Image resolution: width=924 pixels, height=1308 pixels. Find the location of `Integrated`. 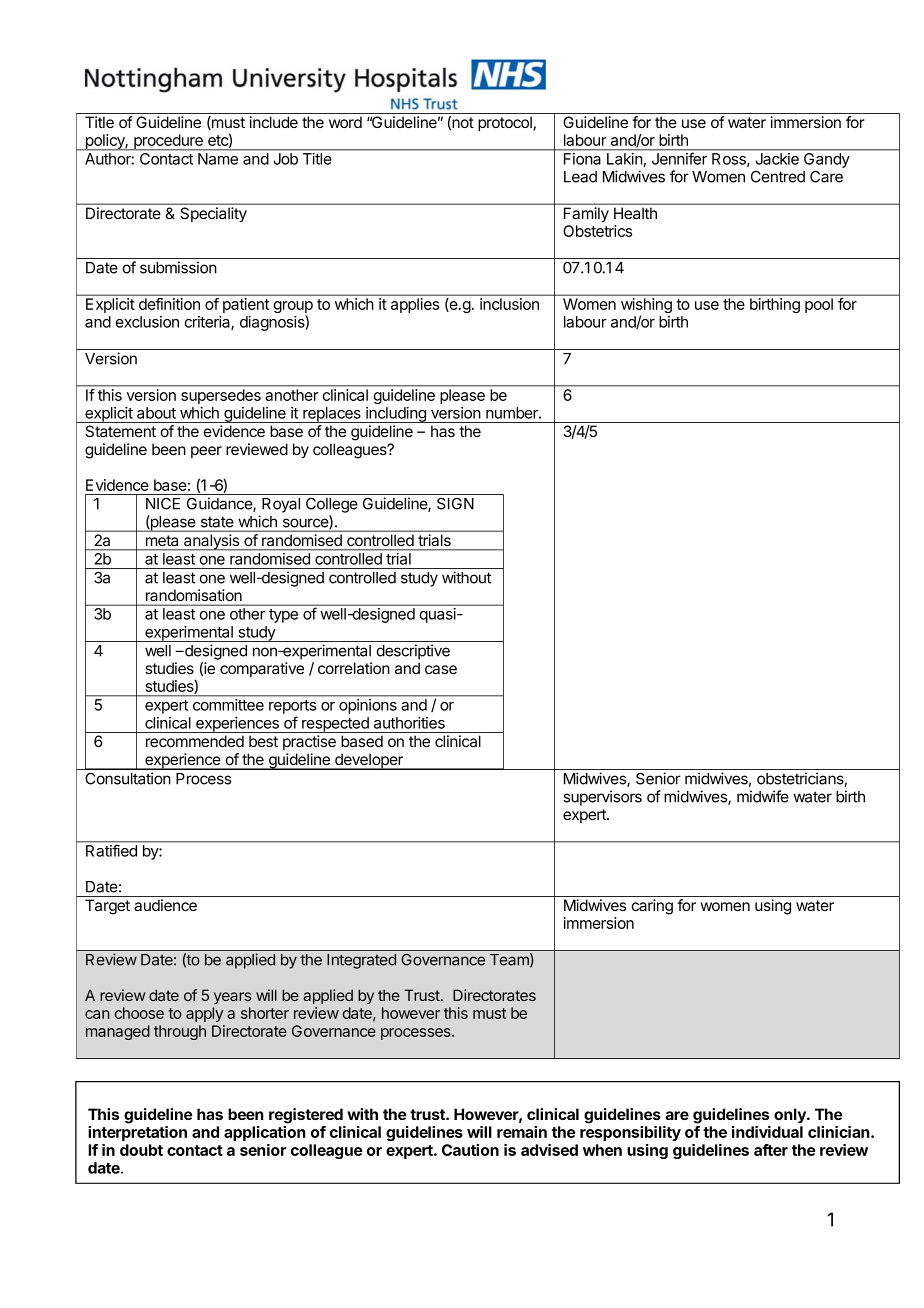

Integrated is located at coordinates (361, 961).
